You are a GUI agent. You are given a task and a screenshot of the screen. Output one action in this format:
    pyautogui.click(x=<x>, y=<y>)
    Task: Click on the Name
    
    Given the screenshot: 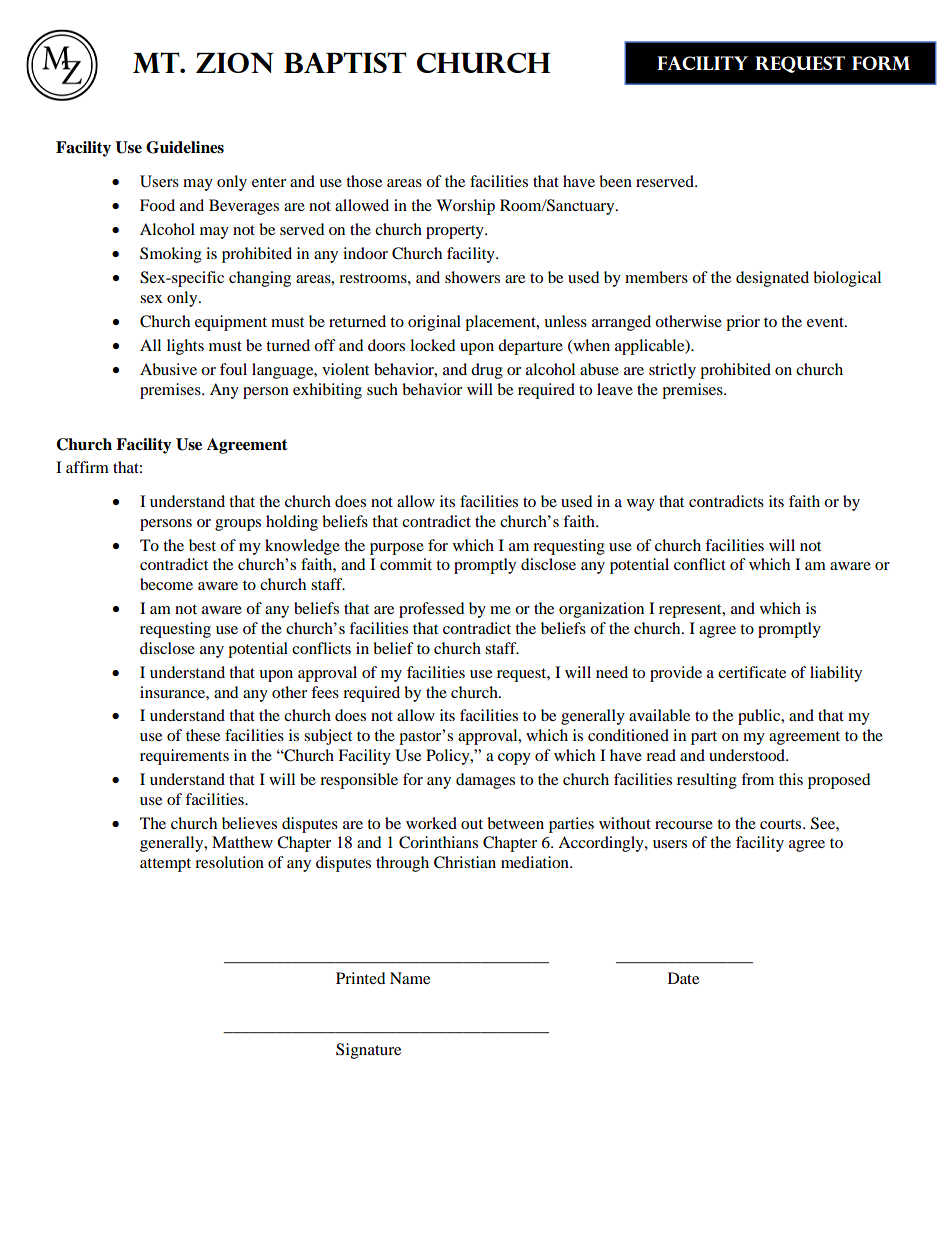 What is the action you would take?
    pyautogui.click(x=410, y=978)
